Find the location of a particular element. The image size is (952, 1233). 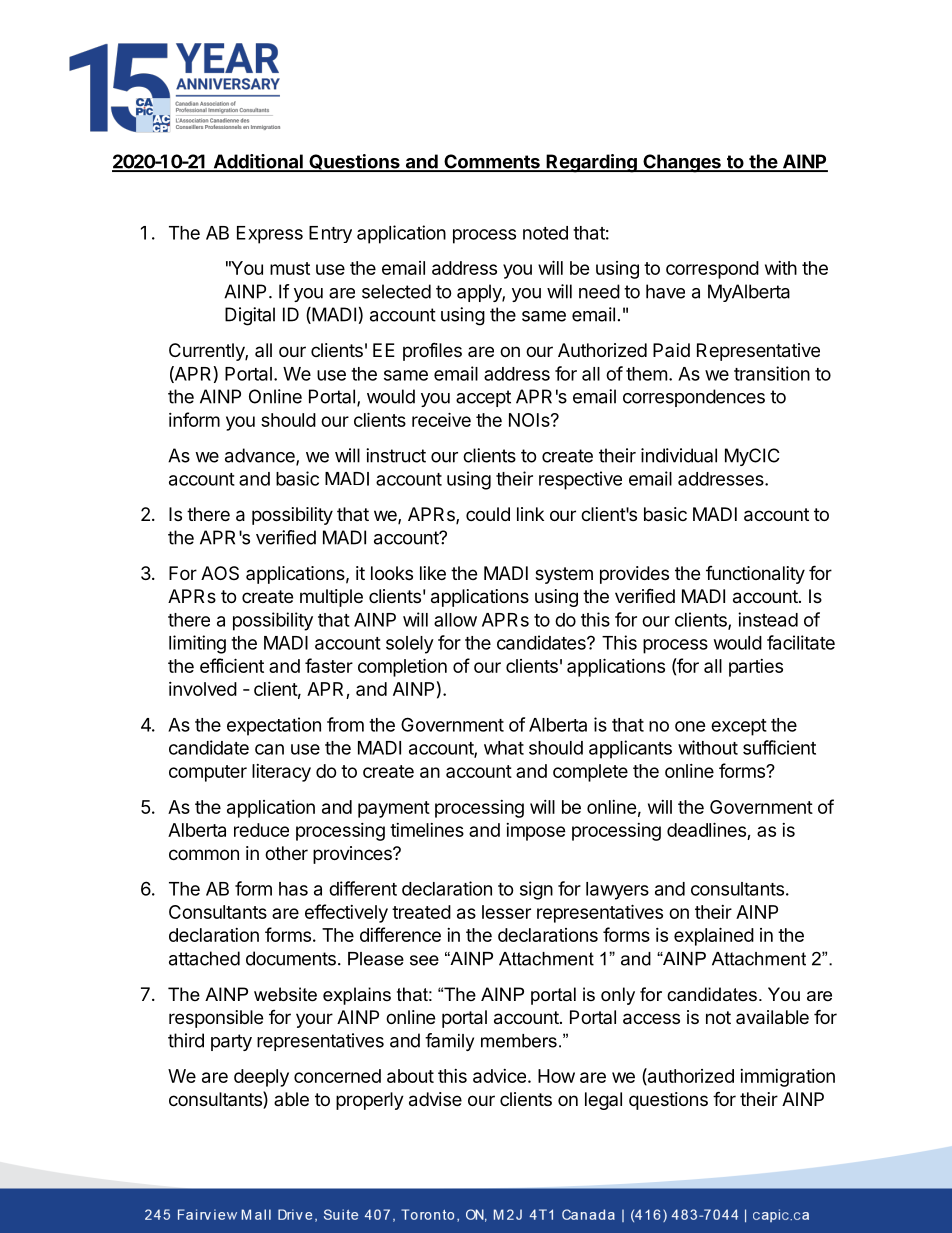

Additional is located at coordinates (258, 162).
